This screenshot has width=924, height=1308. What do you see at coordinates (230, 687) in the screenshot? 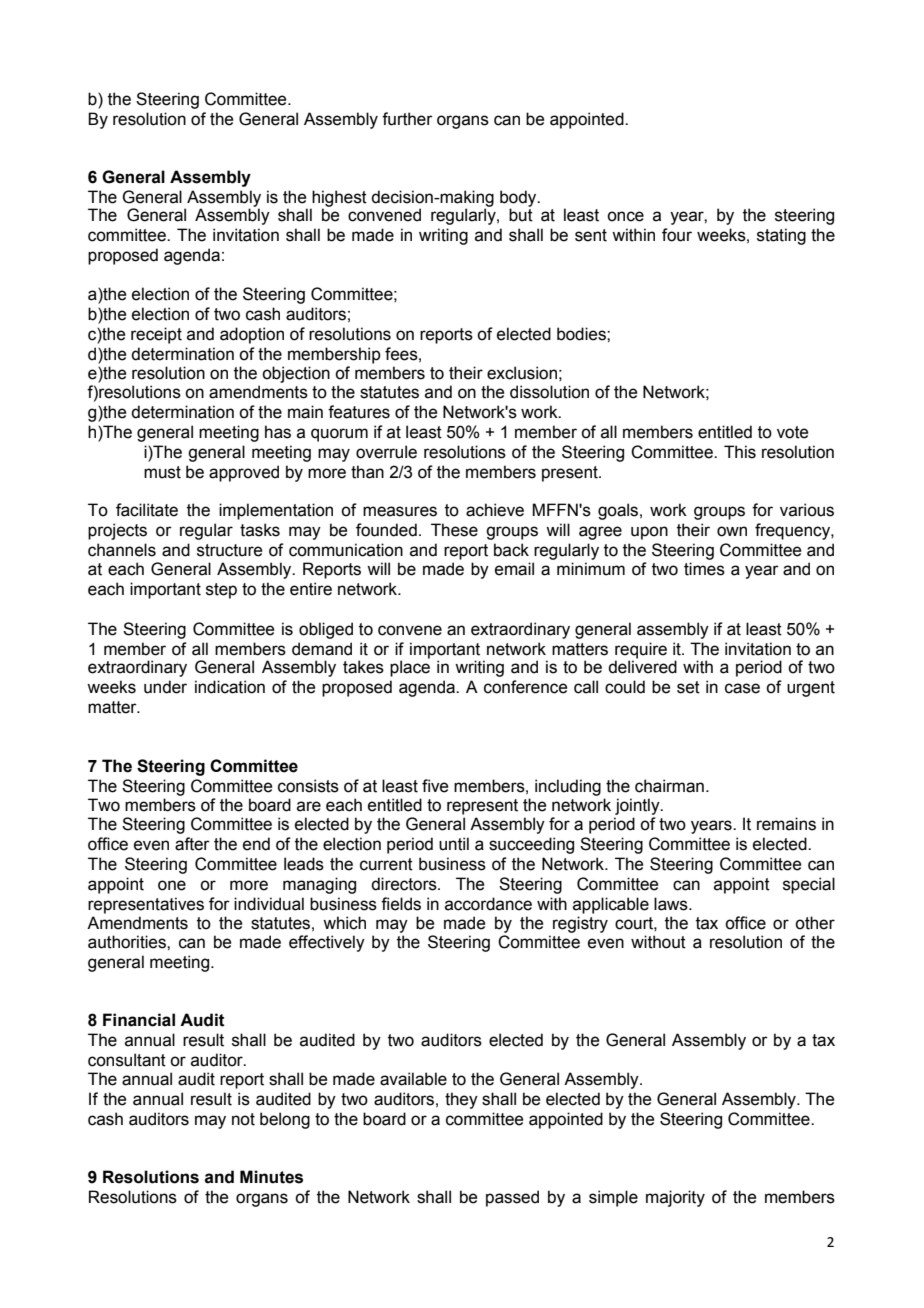
I see `indication` at bounding box center [230, 687].
